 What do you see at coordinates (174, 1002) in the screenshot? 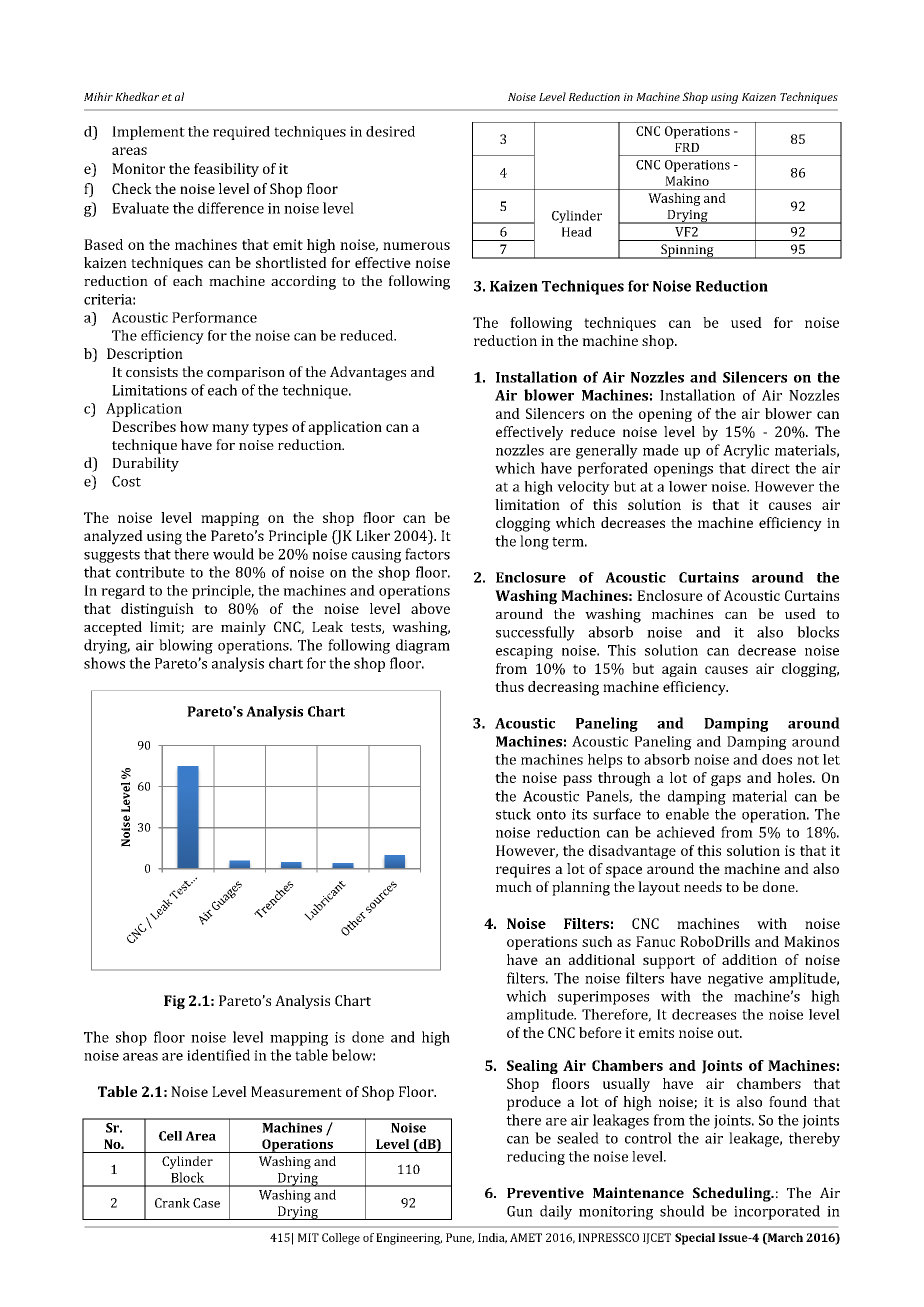
I see `Fig` at bounding box center [174, 1002].
